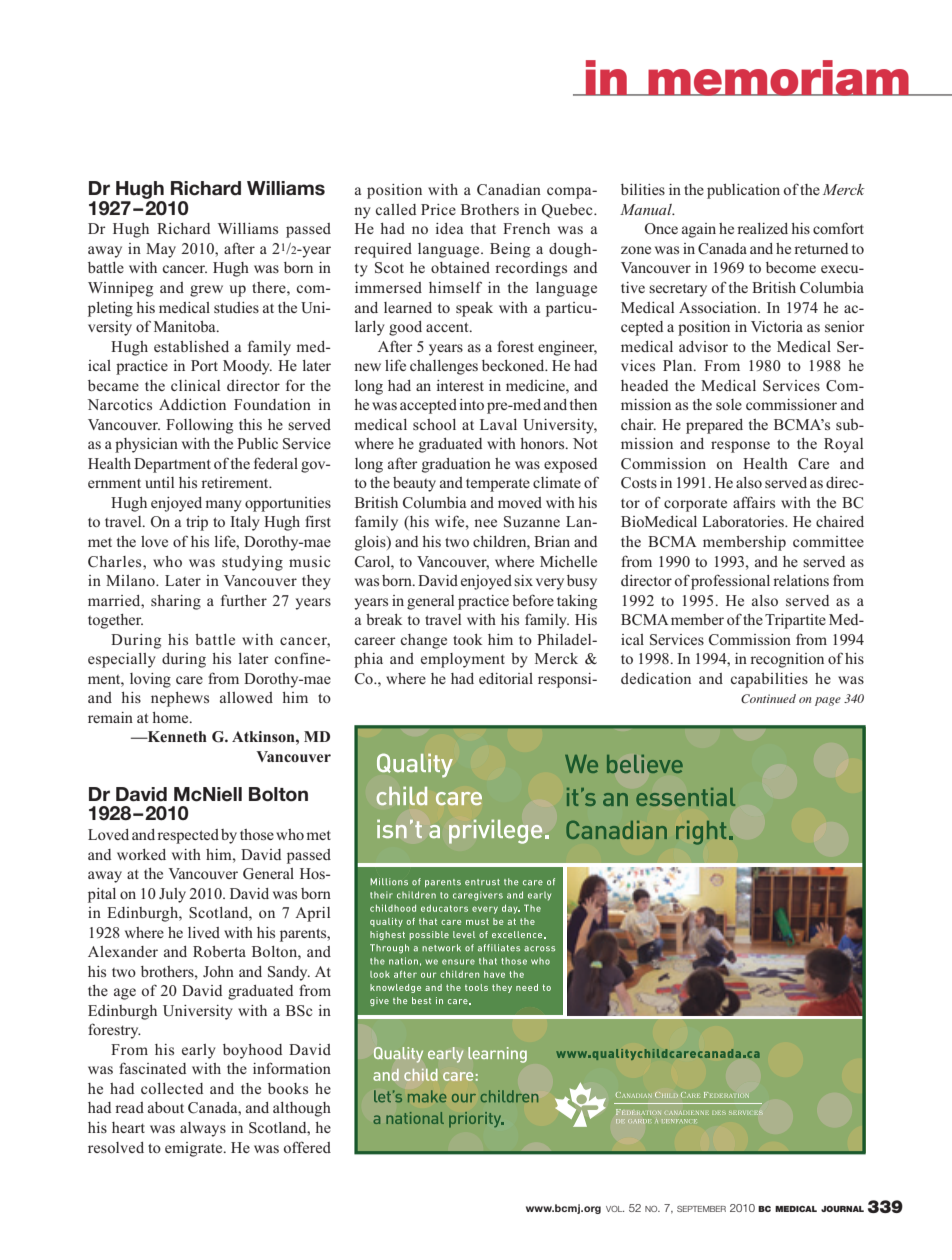 This image has width=952, height=1260. I want to click on realized, so click(762, 228).
